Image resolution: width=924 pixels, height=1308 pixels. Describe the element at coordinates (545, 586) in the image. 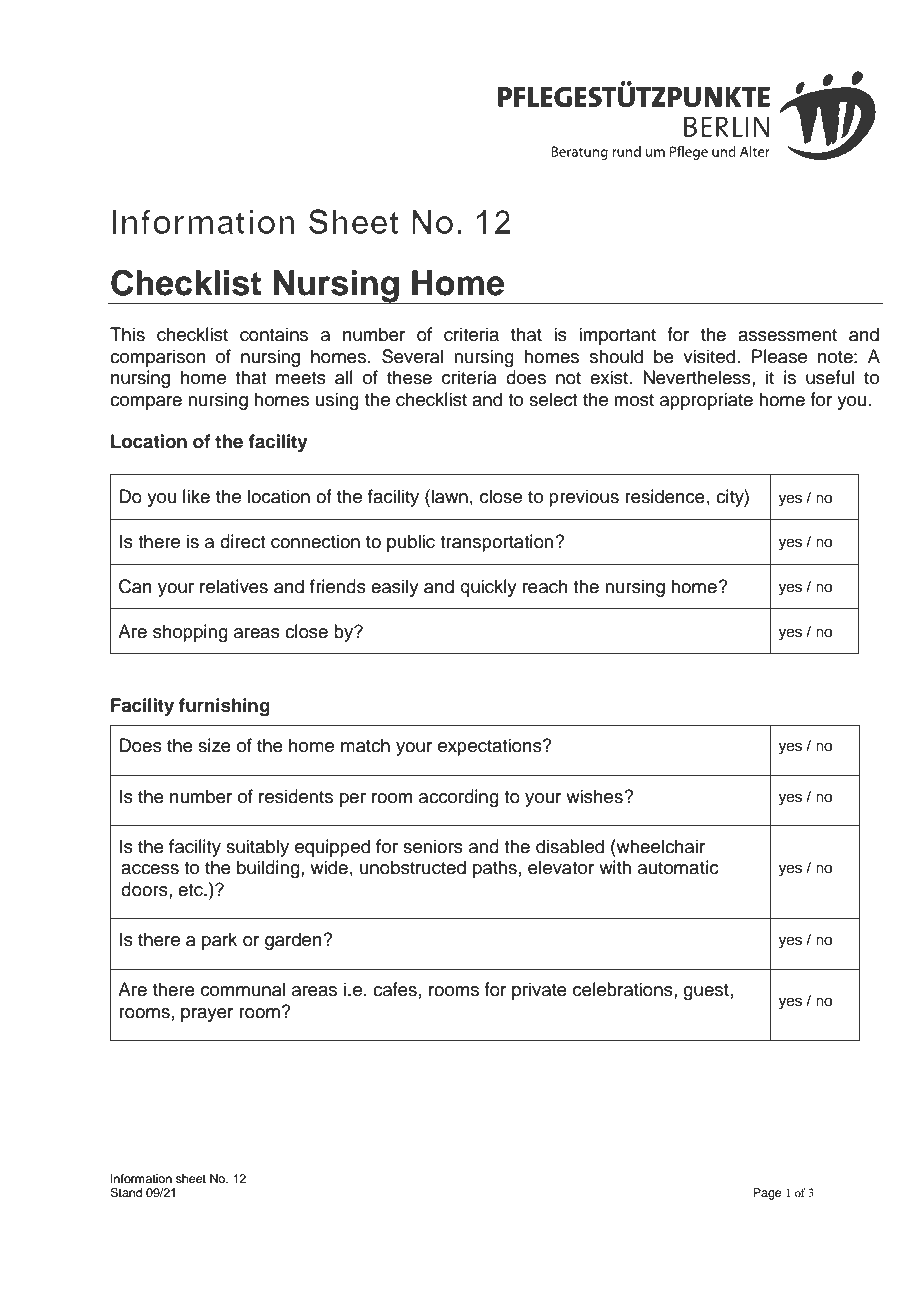

I see `reach` at that location.
